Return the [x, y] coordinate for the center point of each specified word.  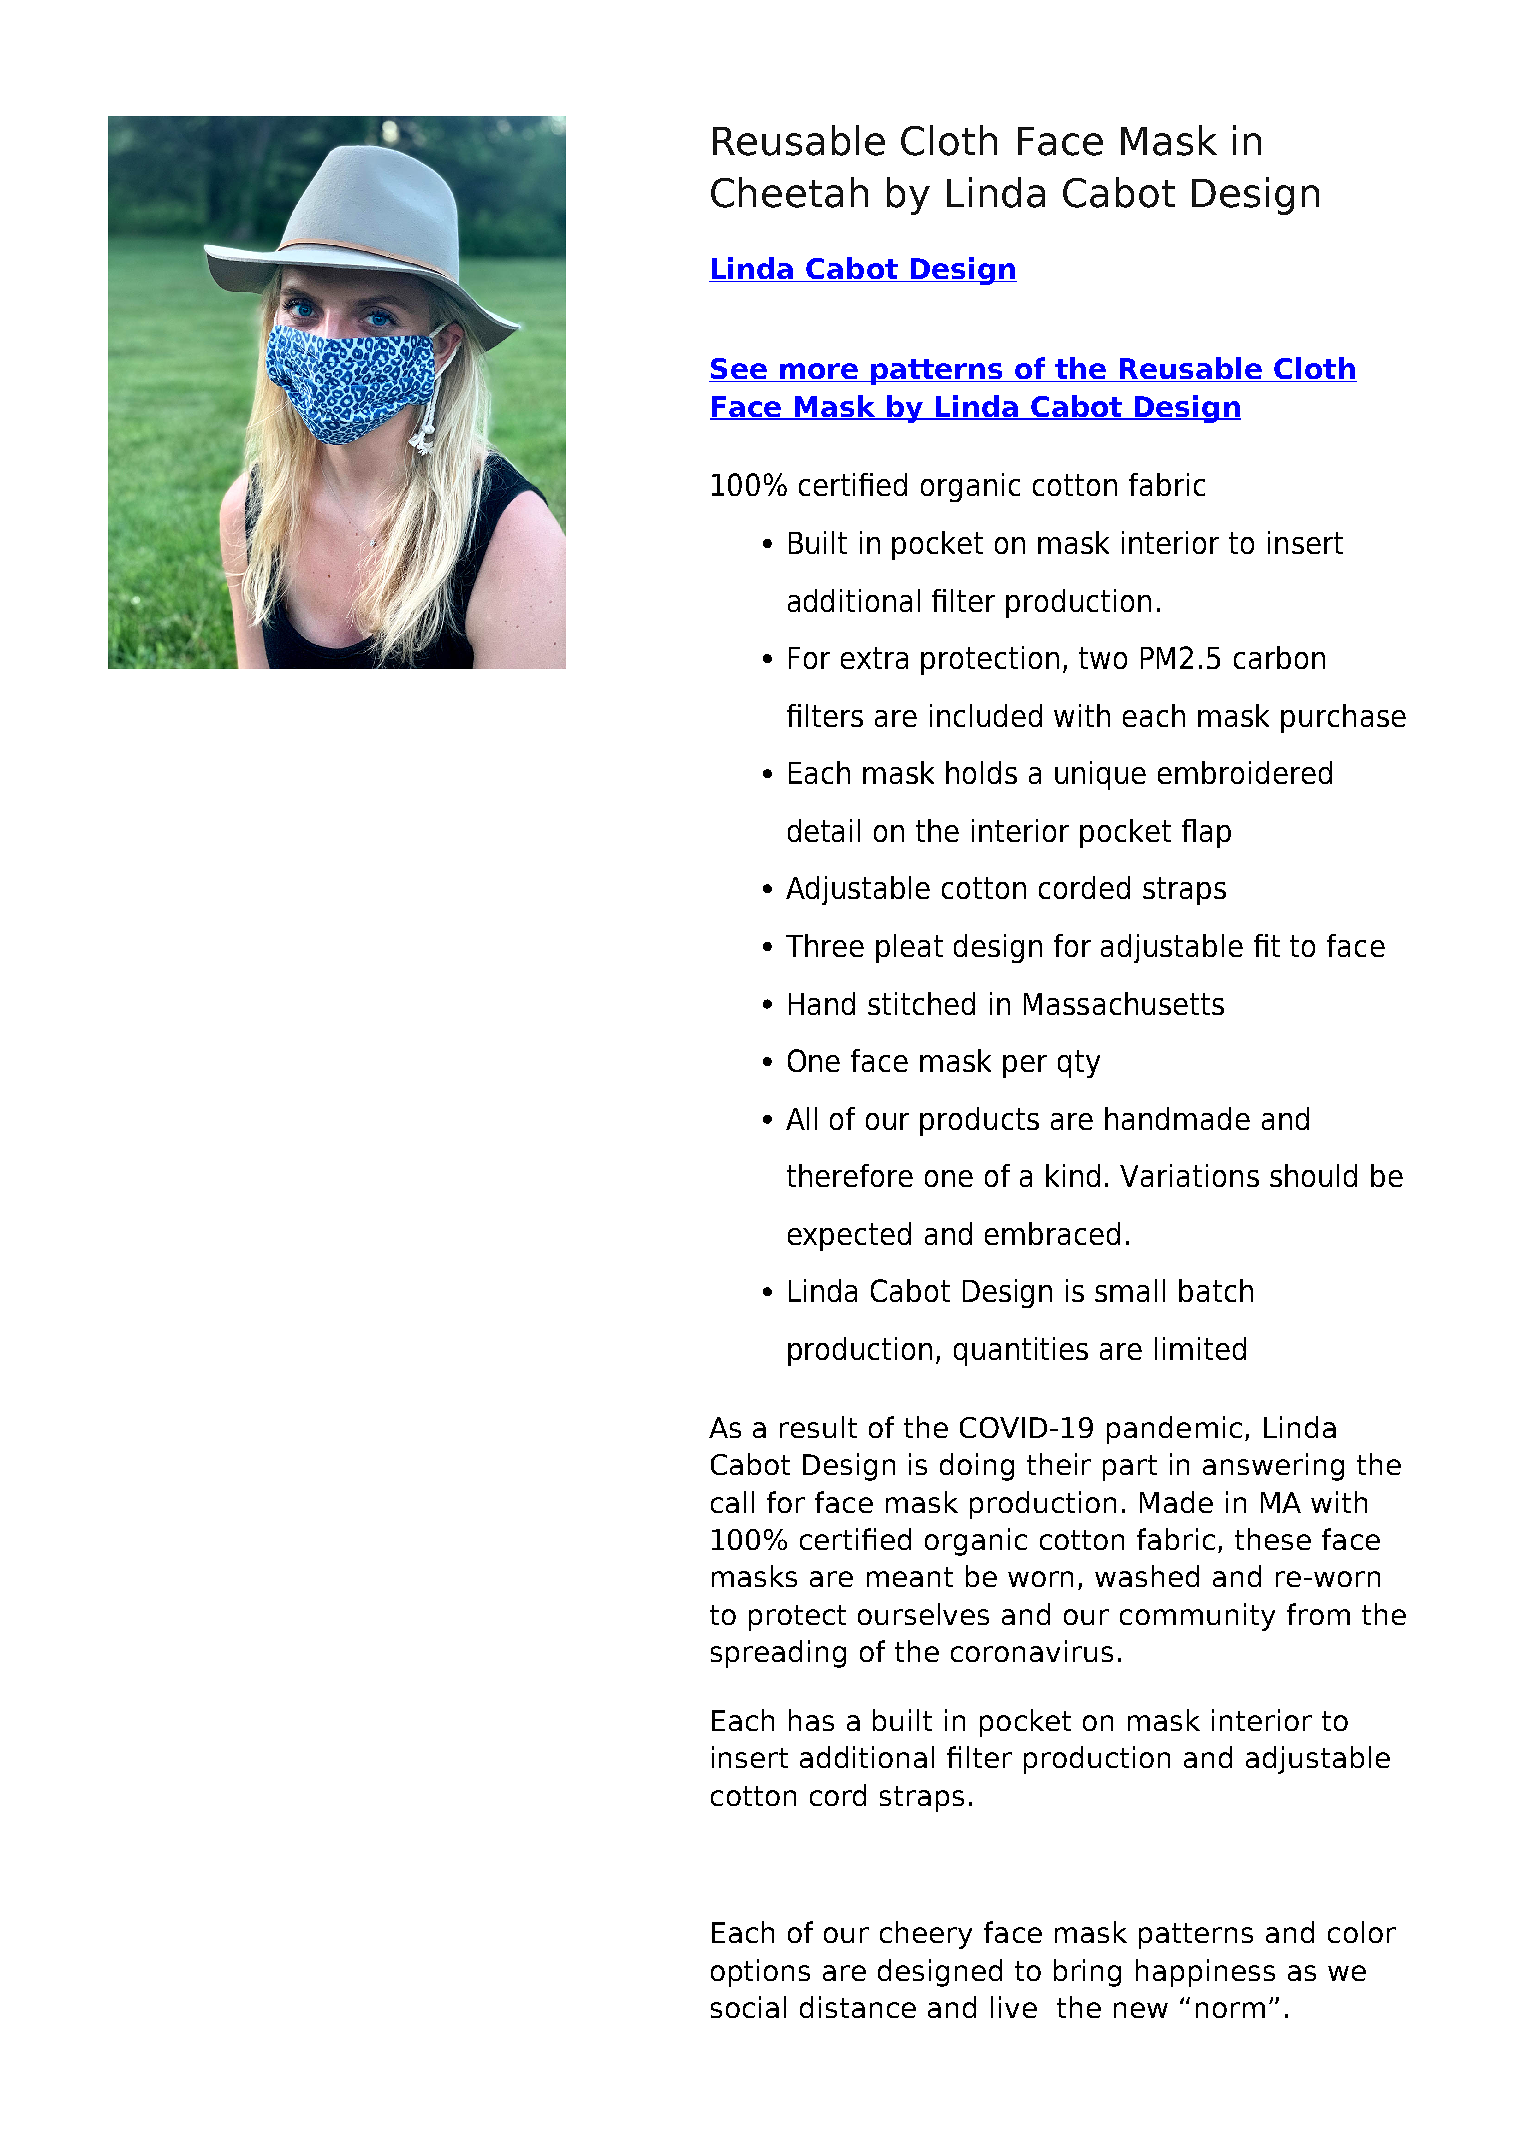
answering [1273, 1467]
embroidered [1245, 772]
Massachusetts [1124, 1003]
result [818, 1427]
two [1103, 658]
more [818, 372]
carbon [1279, 657]
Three [825, 945]
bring [1087, 1973]
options [760, 1973]
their [1059, 1464]
